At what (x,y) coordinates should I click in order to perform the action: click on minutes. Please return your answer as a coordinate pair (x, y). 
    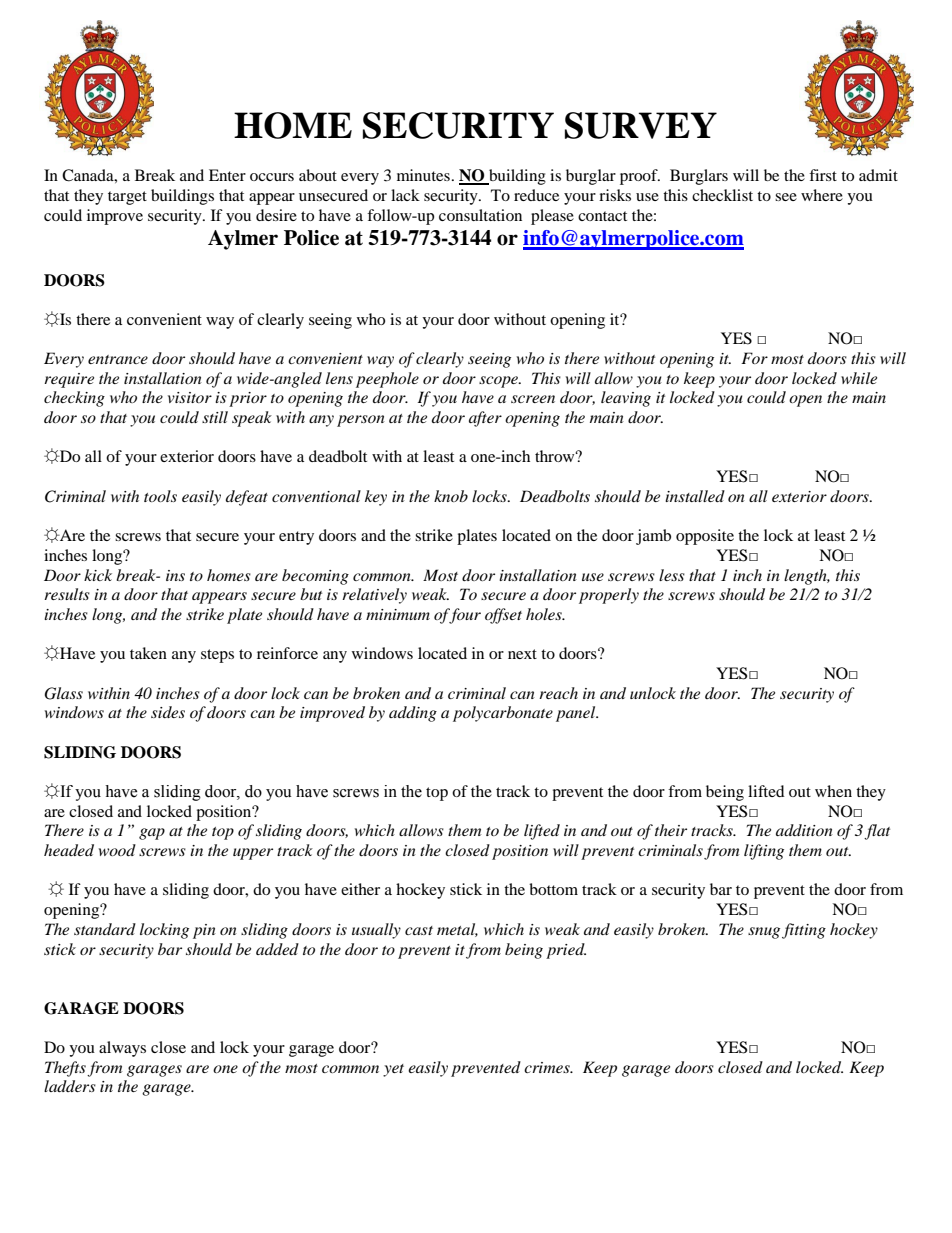
    Looking at the image, I should click on (423, 175).
